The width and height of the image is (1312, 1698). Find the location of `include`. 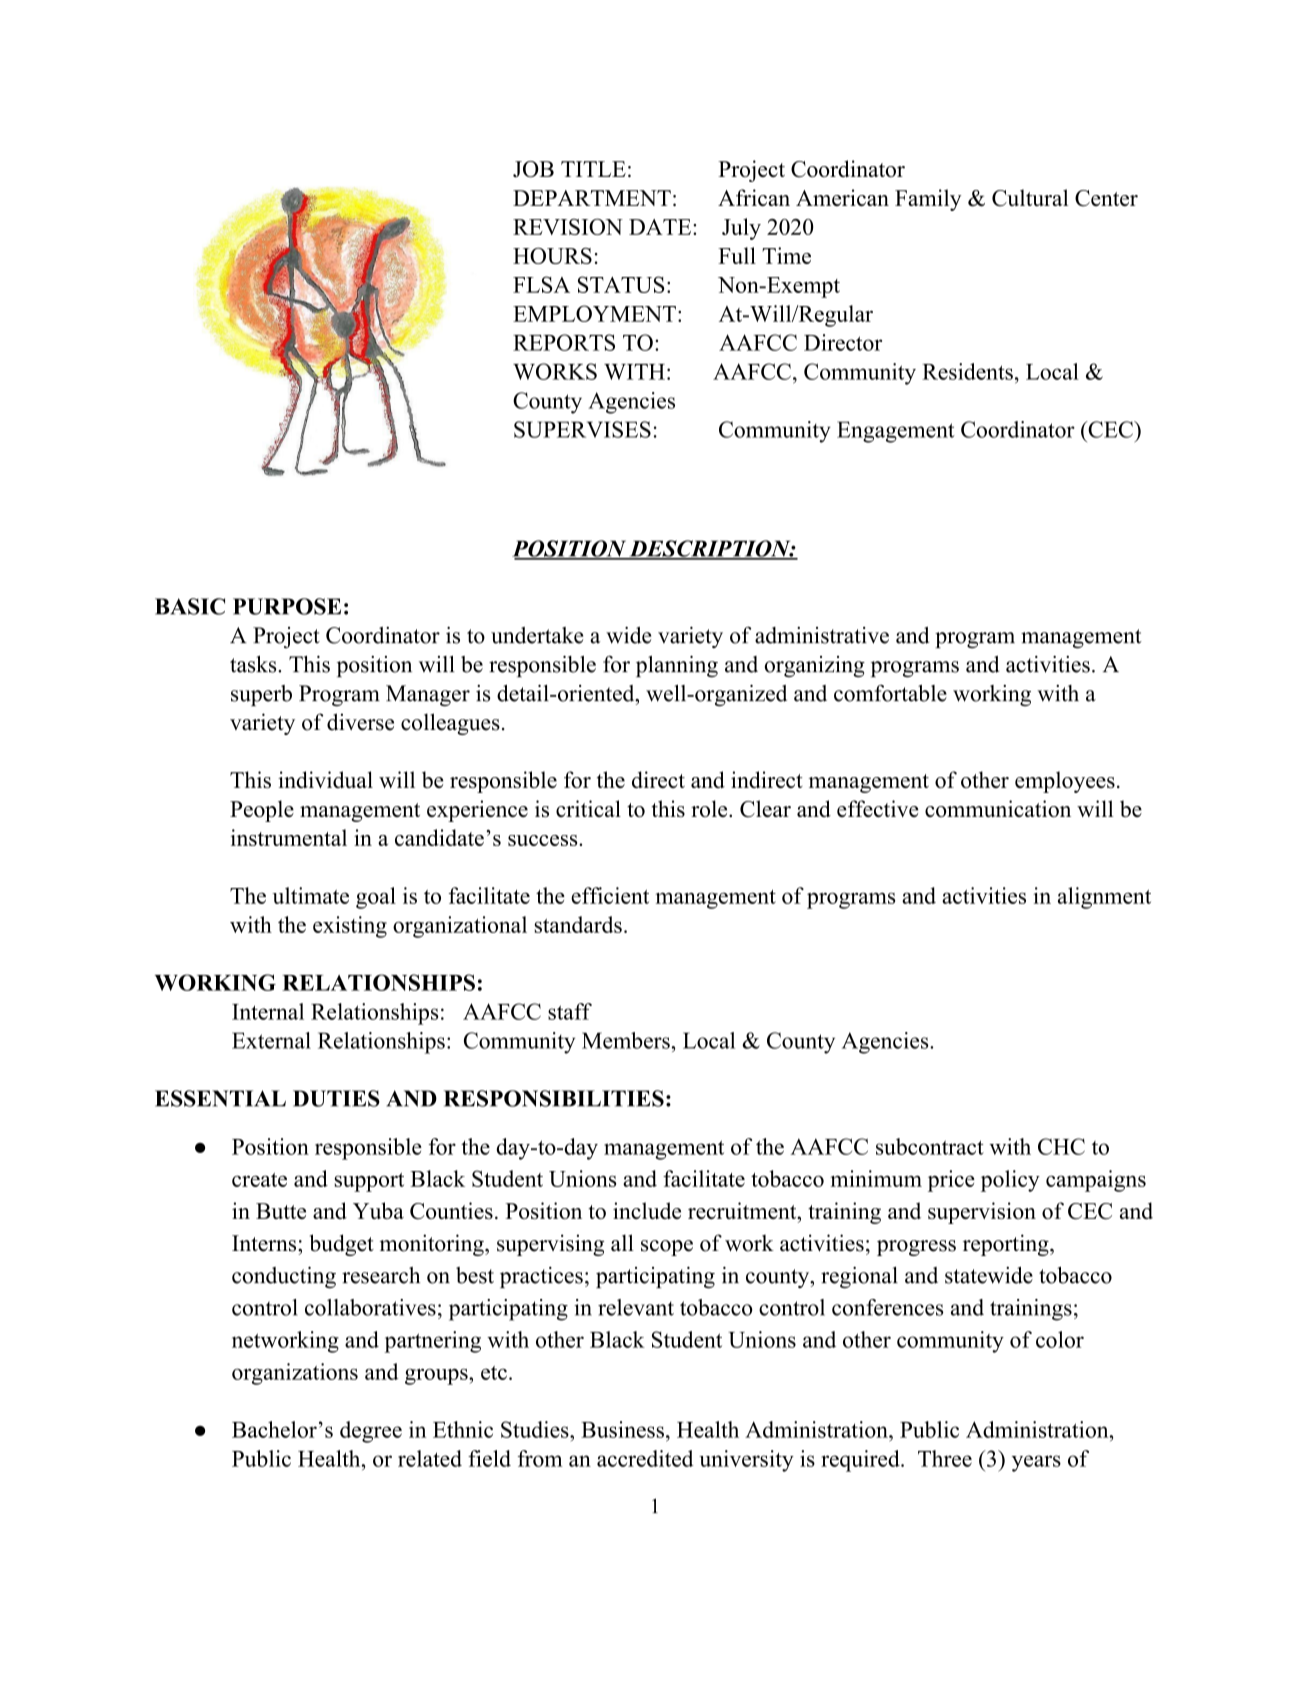

include is located at coordinates (647, 1210).
